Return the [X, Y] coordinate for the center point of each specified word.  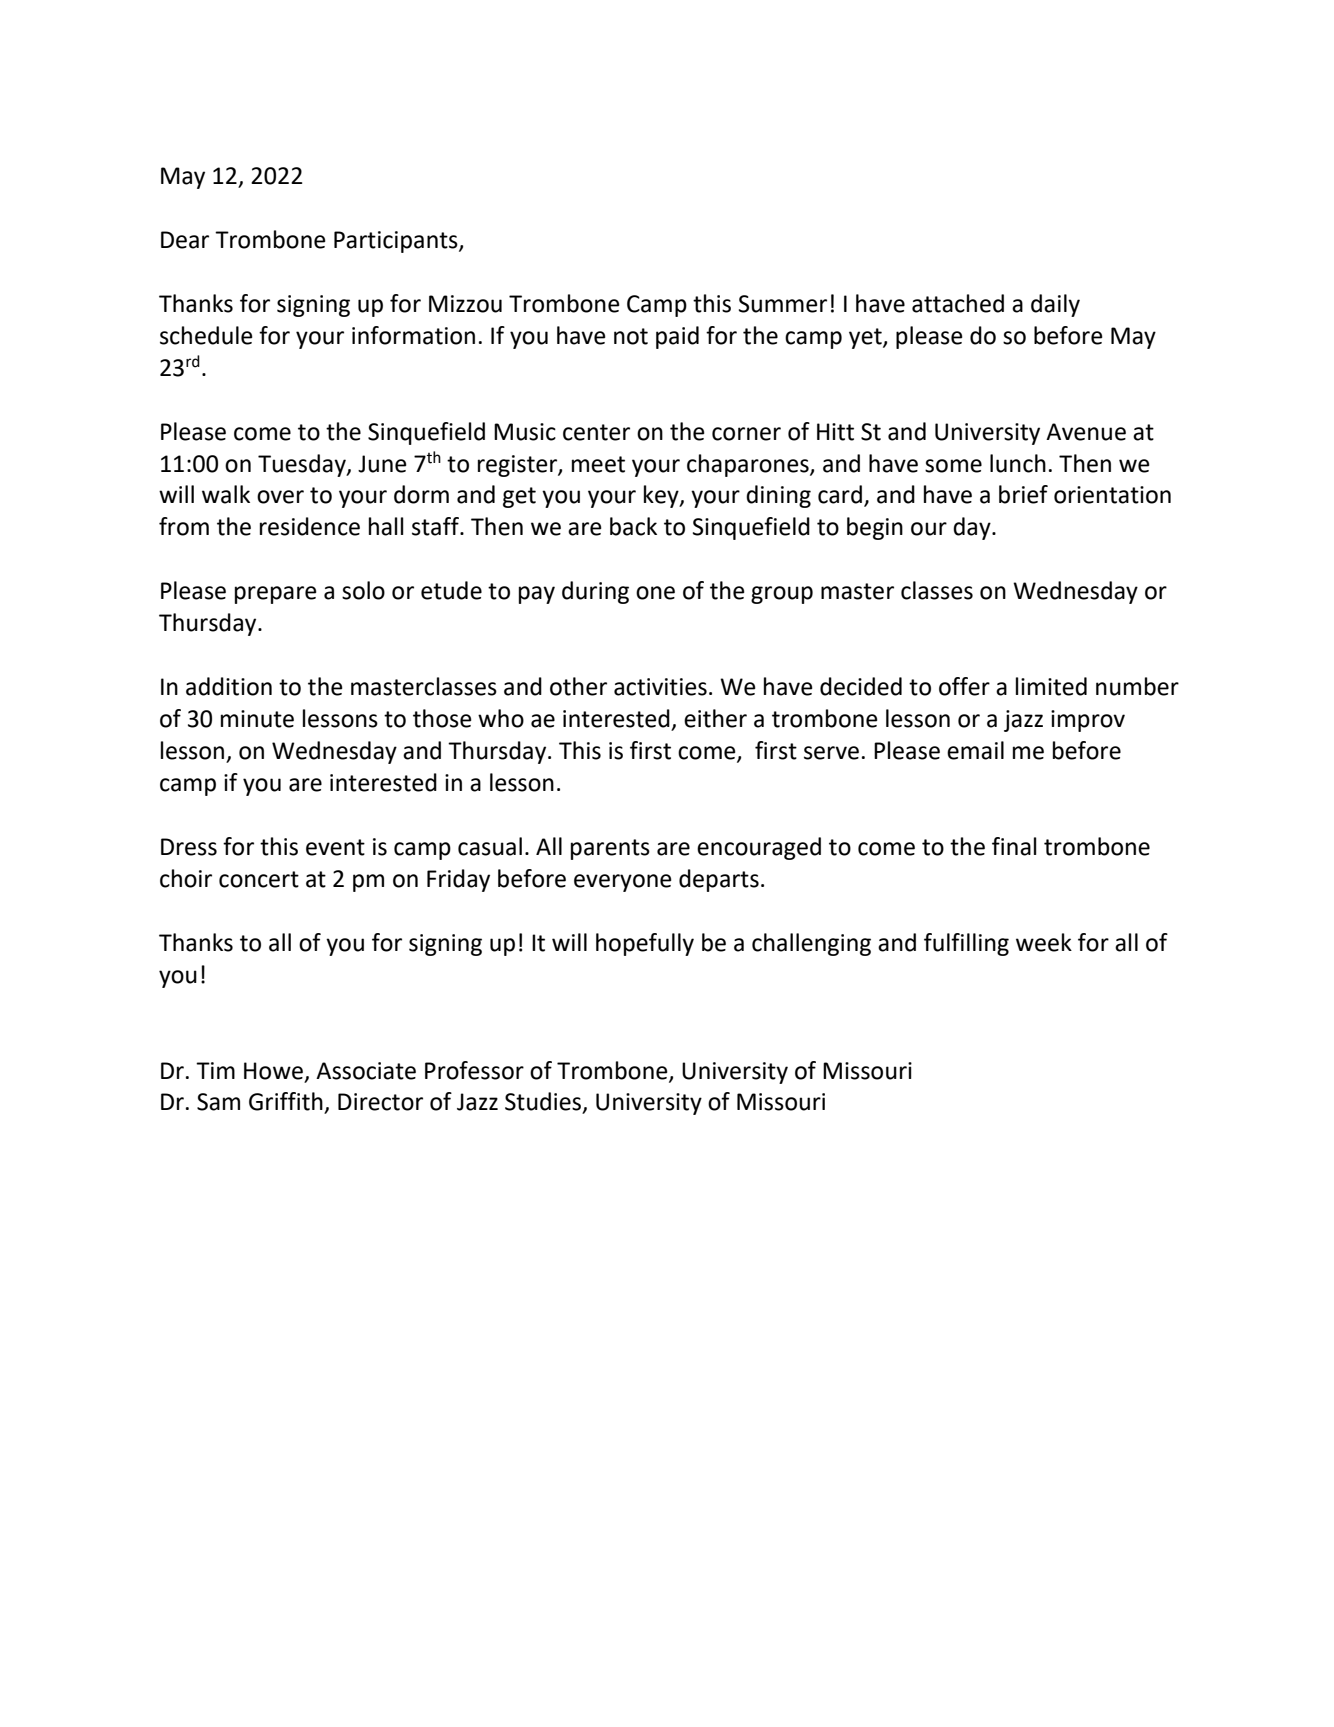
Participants [397, 242]
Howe [273, 1071]
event [335, 847]
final [1014, 846]
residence [310, 526]
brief [1023, 494]
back [633, 526]
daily [1055, 305]
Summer [783, 304]
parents [610, 849]
